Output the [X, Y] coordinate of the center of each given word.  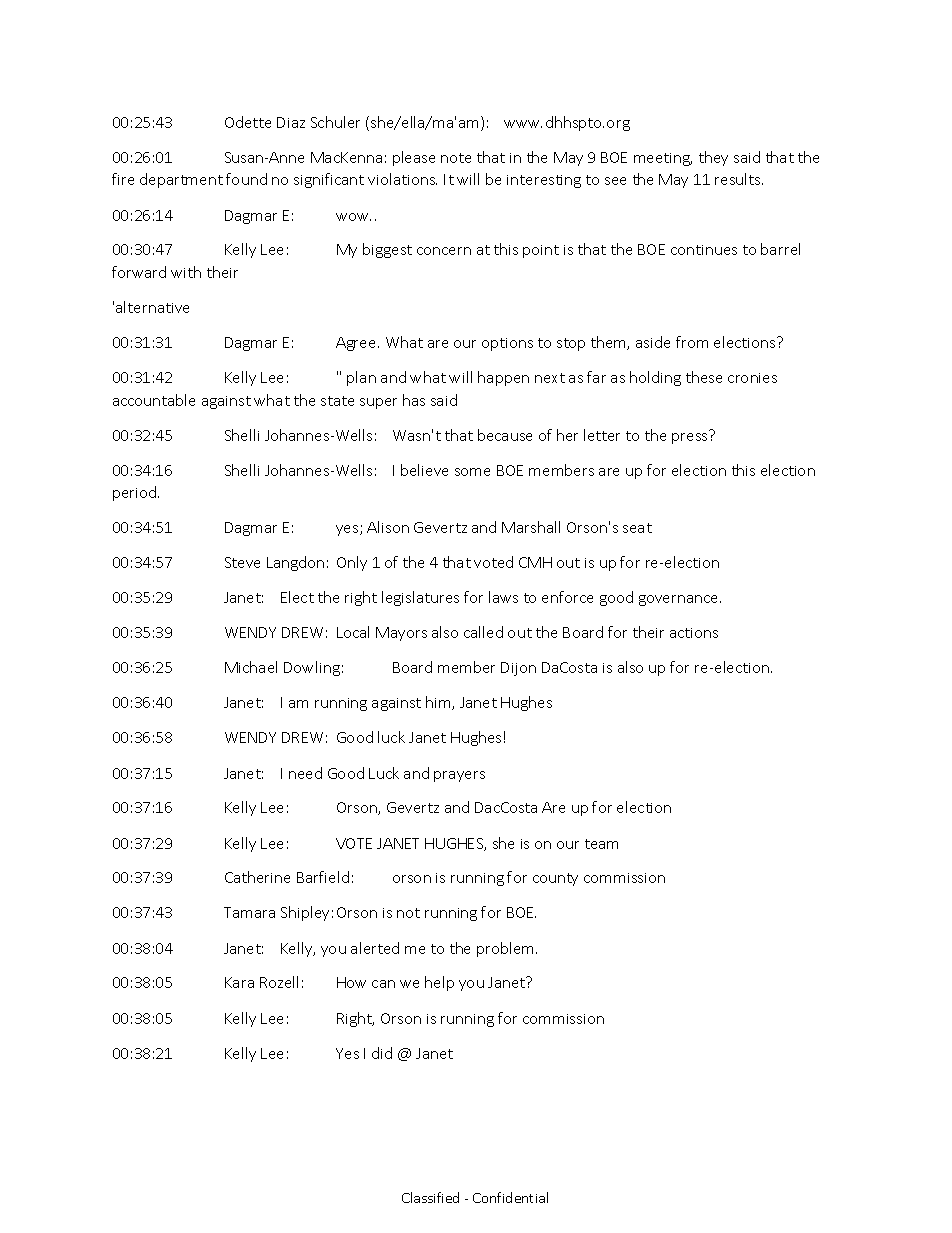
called [483, 632]
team [601, 844]
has [414, 400]
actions [694, 633]
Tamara [249, 912]
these [704, 377]
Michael [251, 667]
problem [507, 949]
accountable [154, 400]
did [382, 1053]
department [181, 180]
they [713, 158]
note [456, 158]
